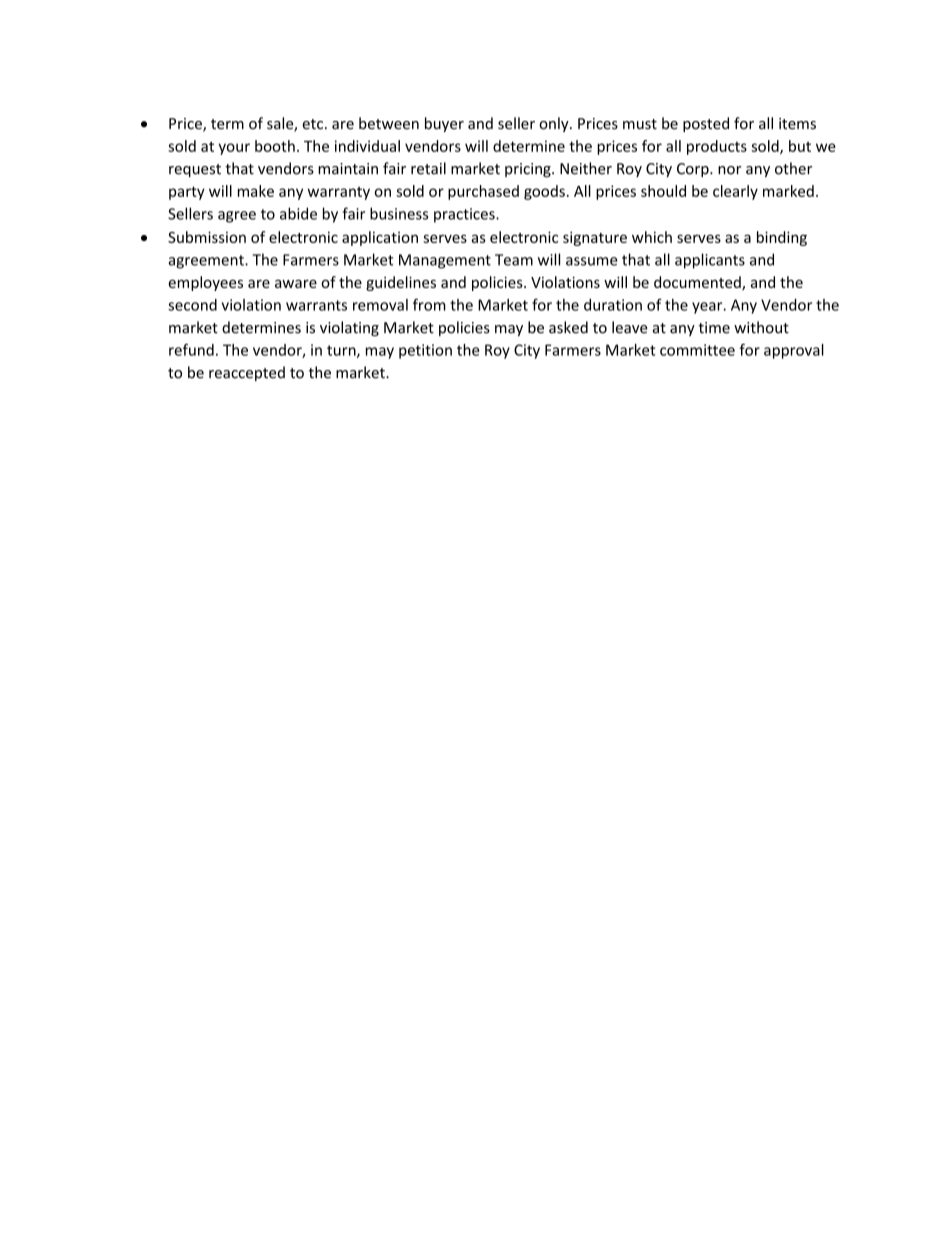  Describe the element at coordinates (483, 192) in the screenshot. I see `purchased` at that location.
